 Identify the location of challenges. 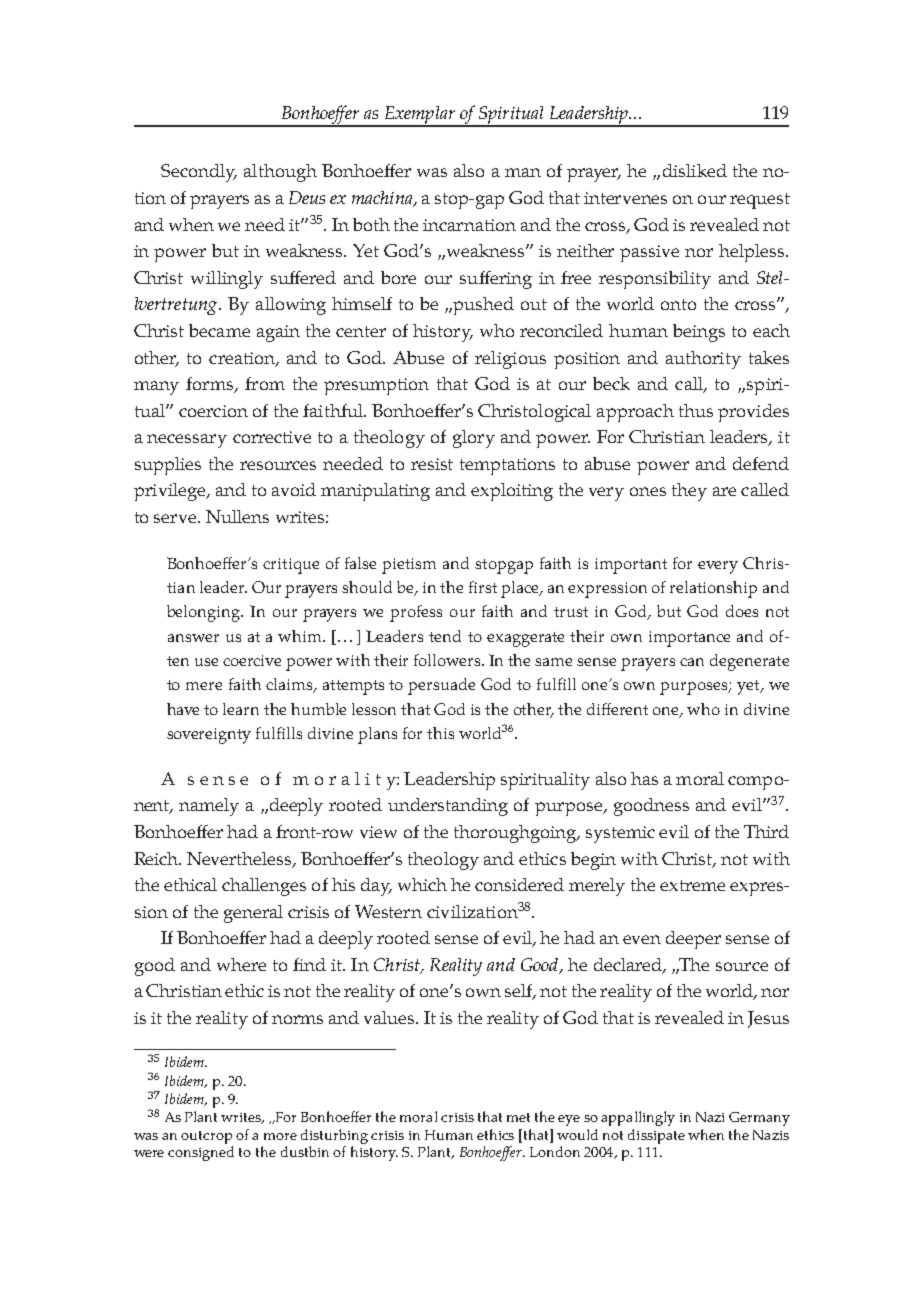
(264, 887).
